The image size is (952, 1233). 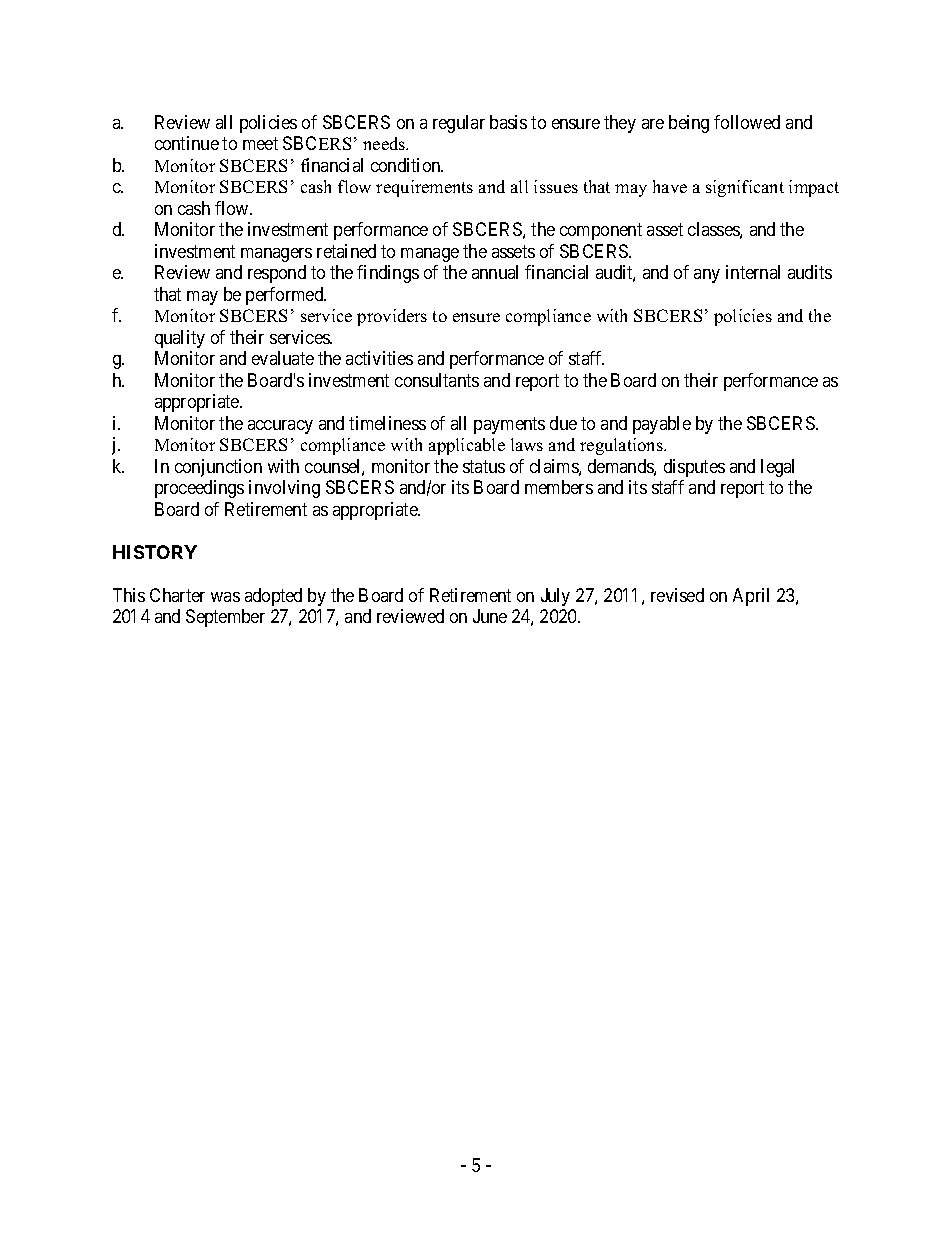 I want to click on continue, so click(x=187, y=143).
